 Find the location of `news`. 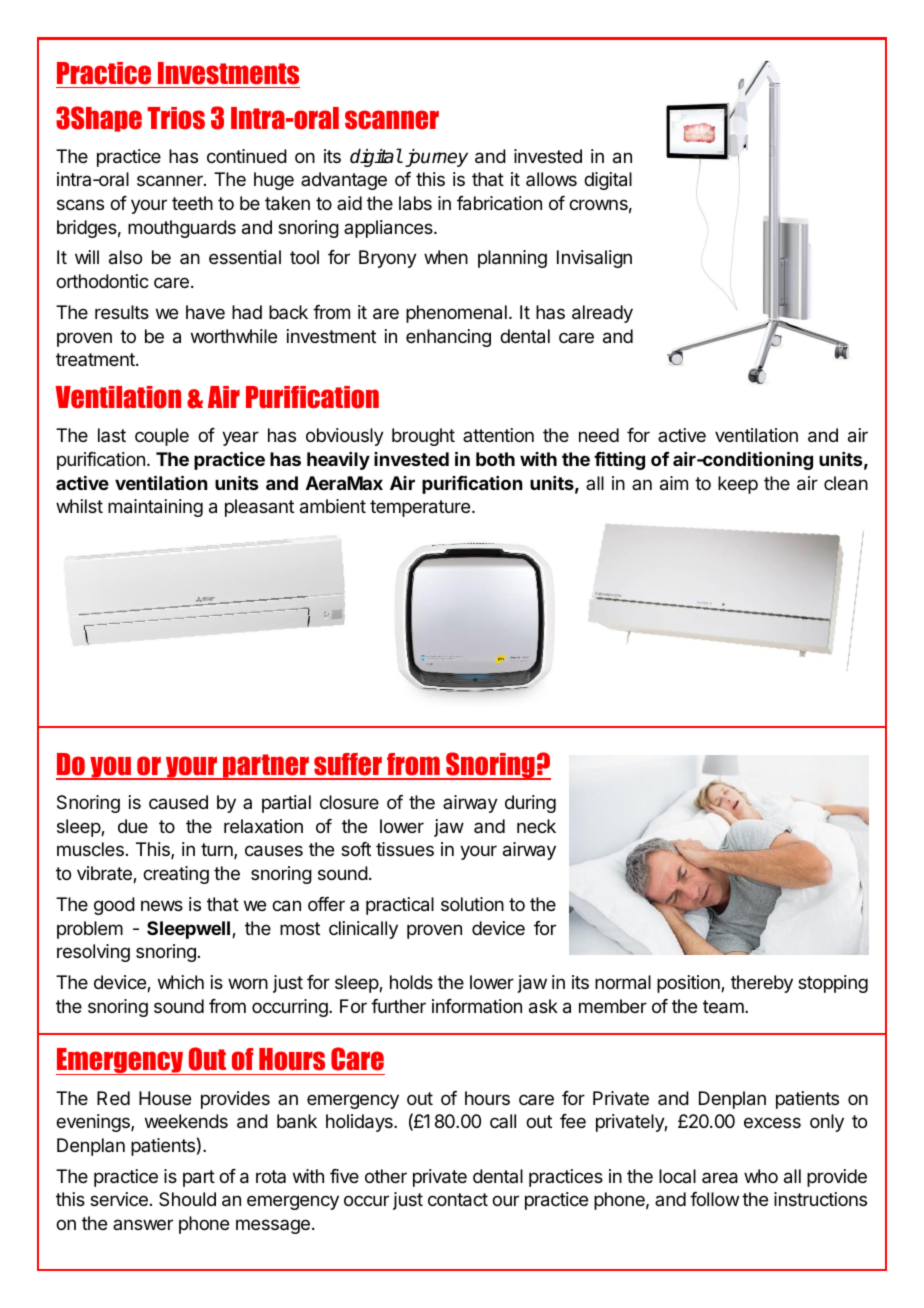

news is located at coordinates (162, 905).
